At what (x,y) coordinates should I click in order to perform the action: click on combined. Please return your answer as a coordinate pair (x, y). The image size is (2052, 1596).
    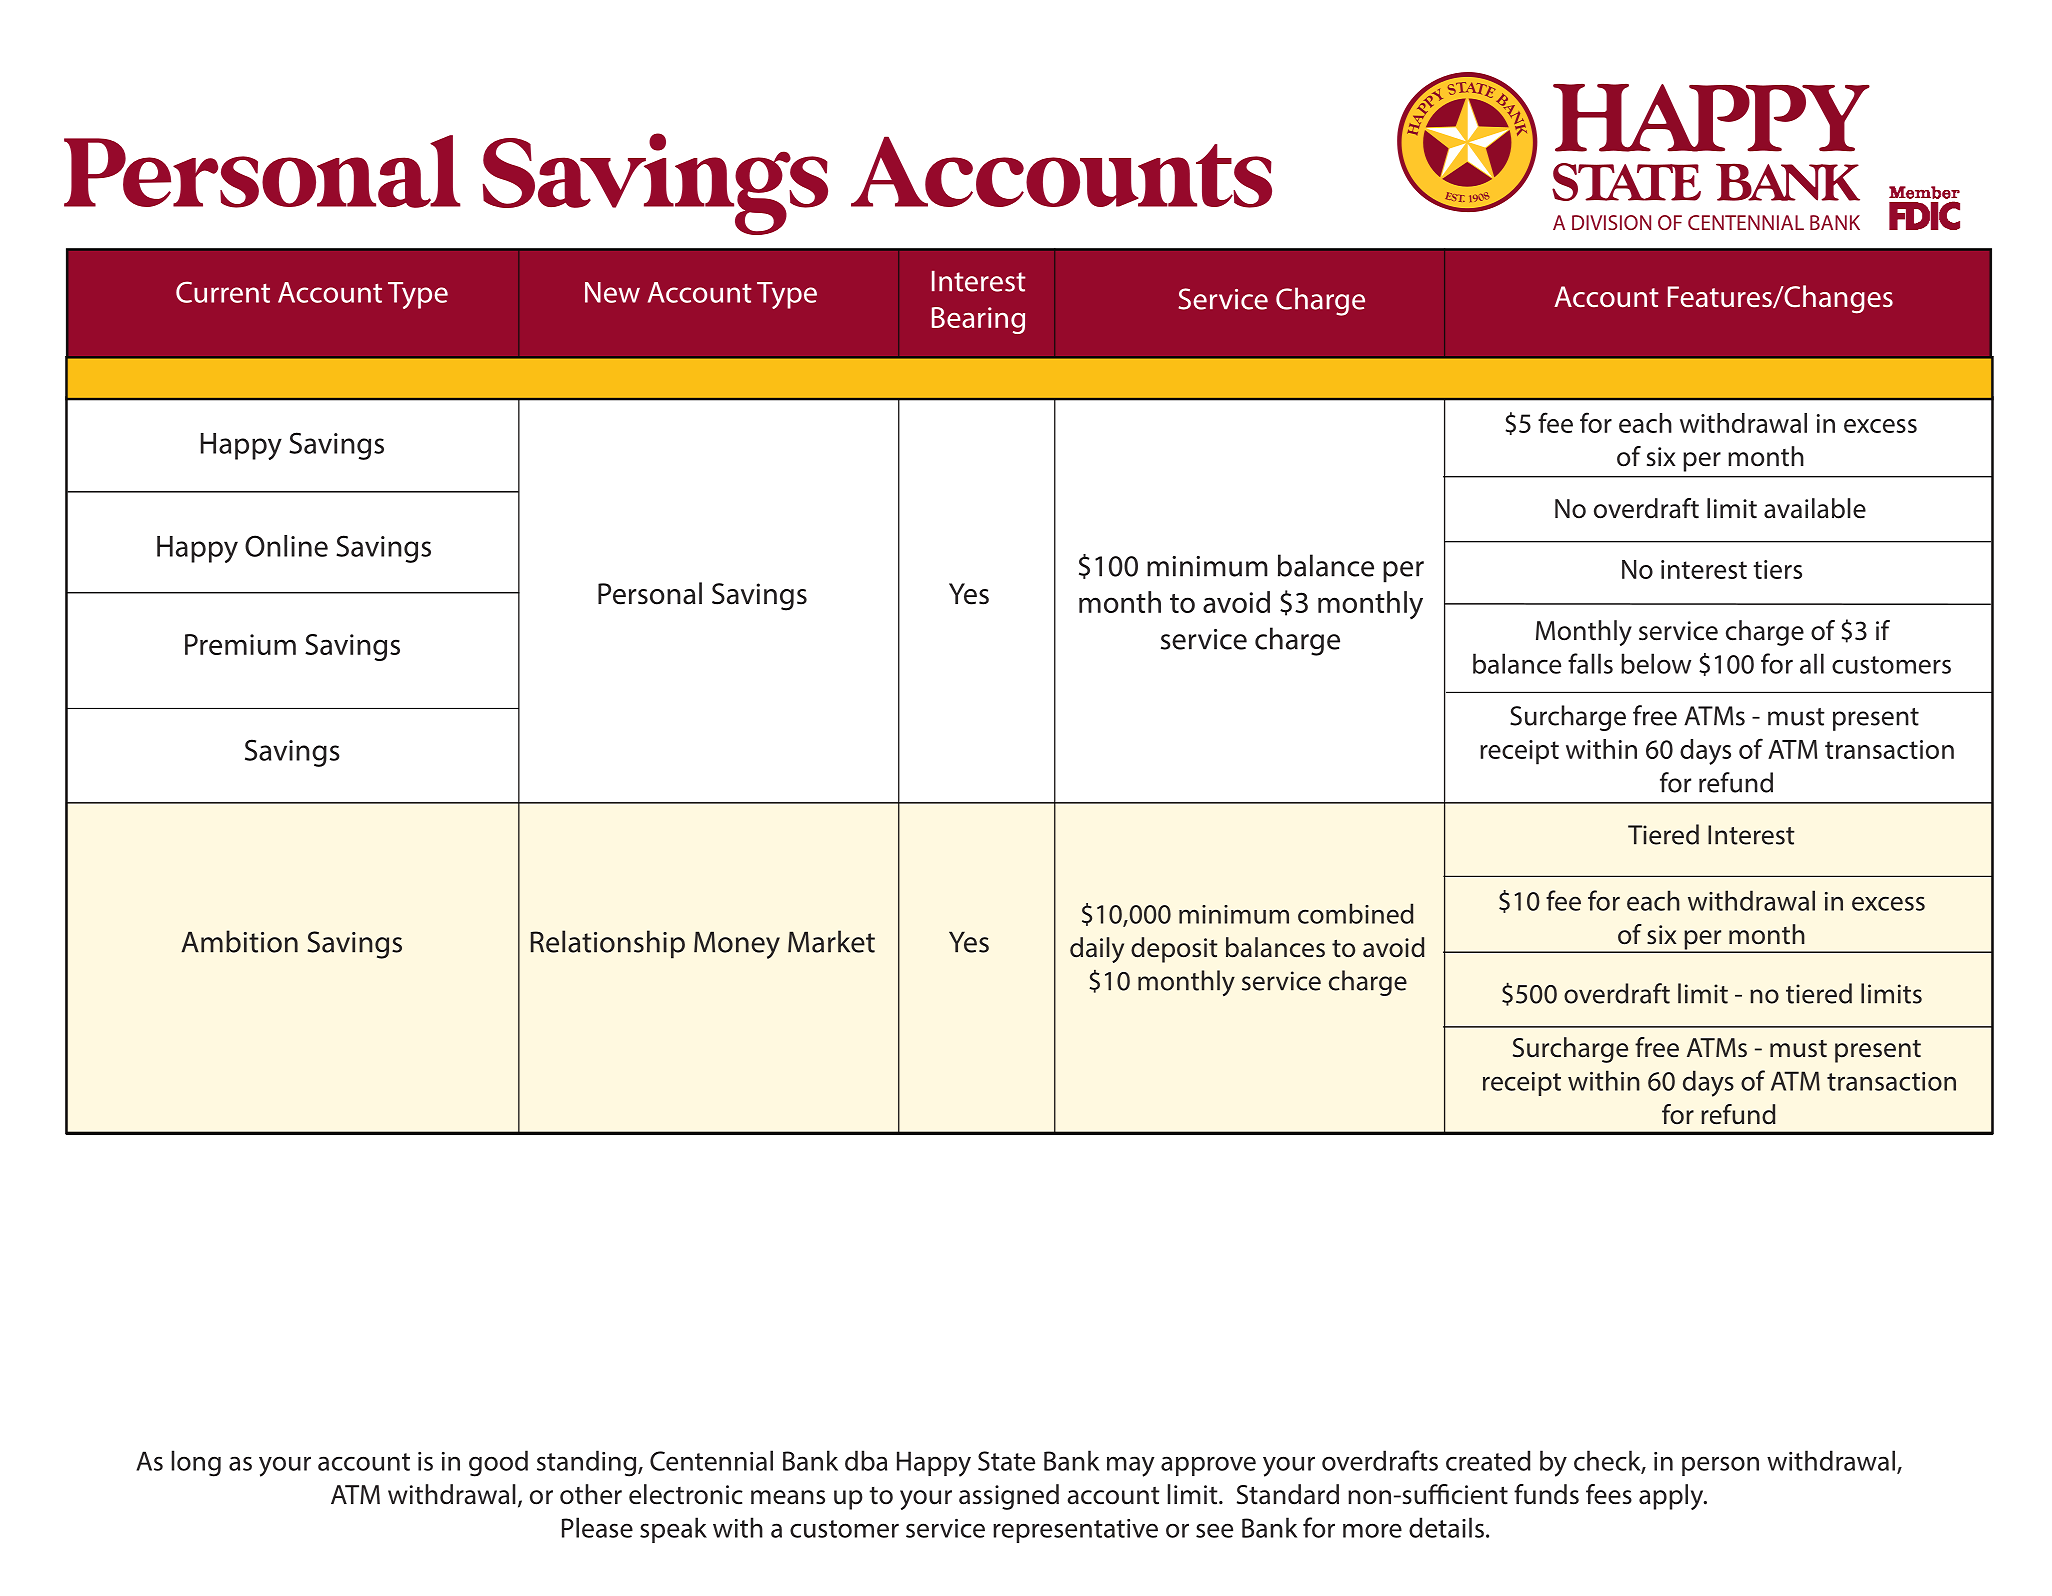
    Looking at the image, I should click on (1356, 913).
